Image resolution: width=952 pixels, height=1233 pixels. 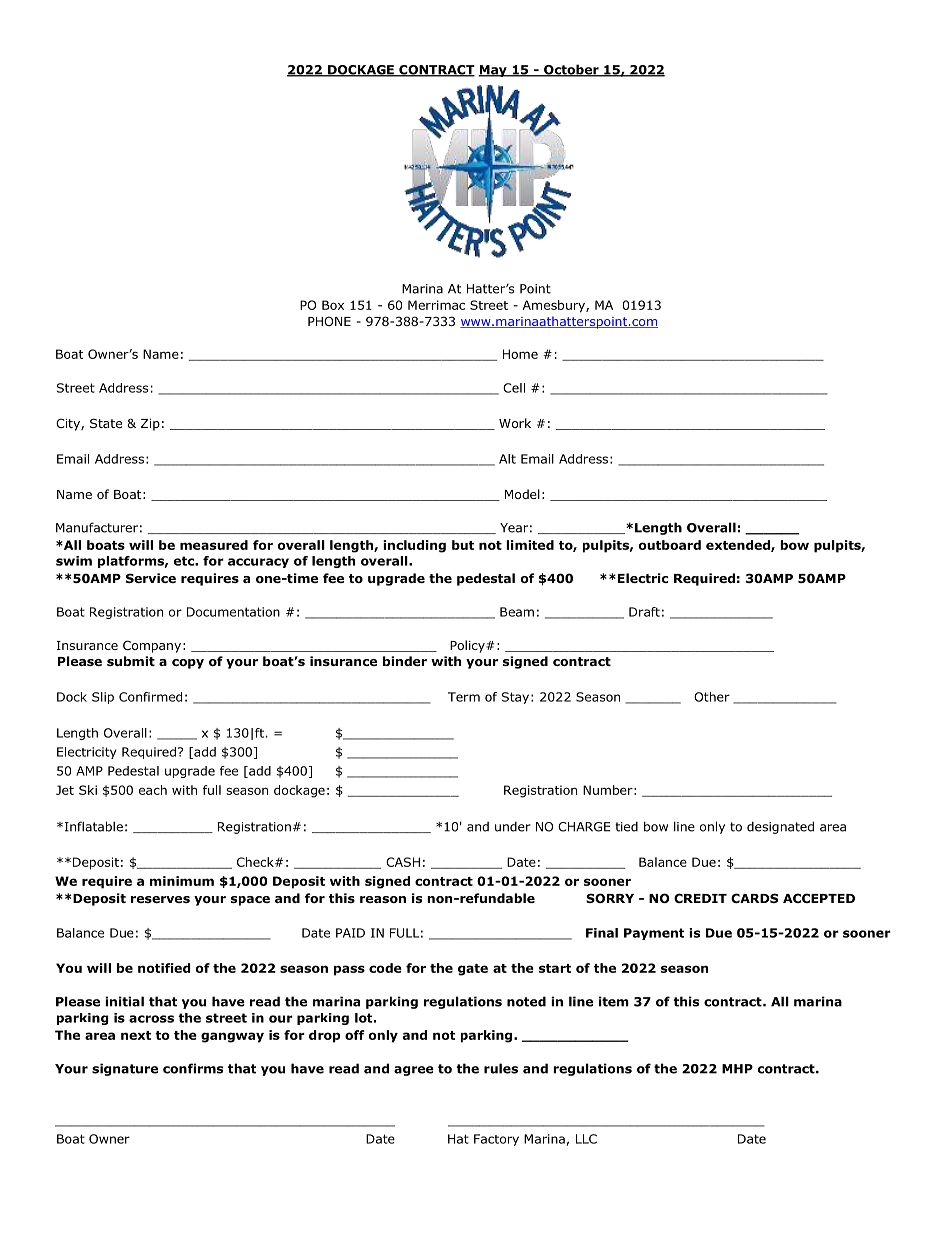 I want to click on under, so click(x=513, y=826).
